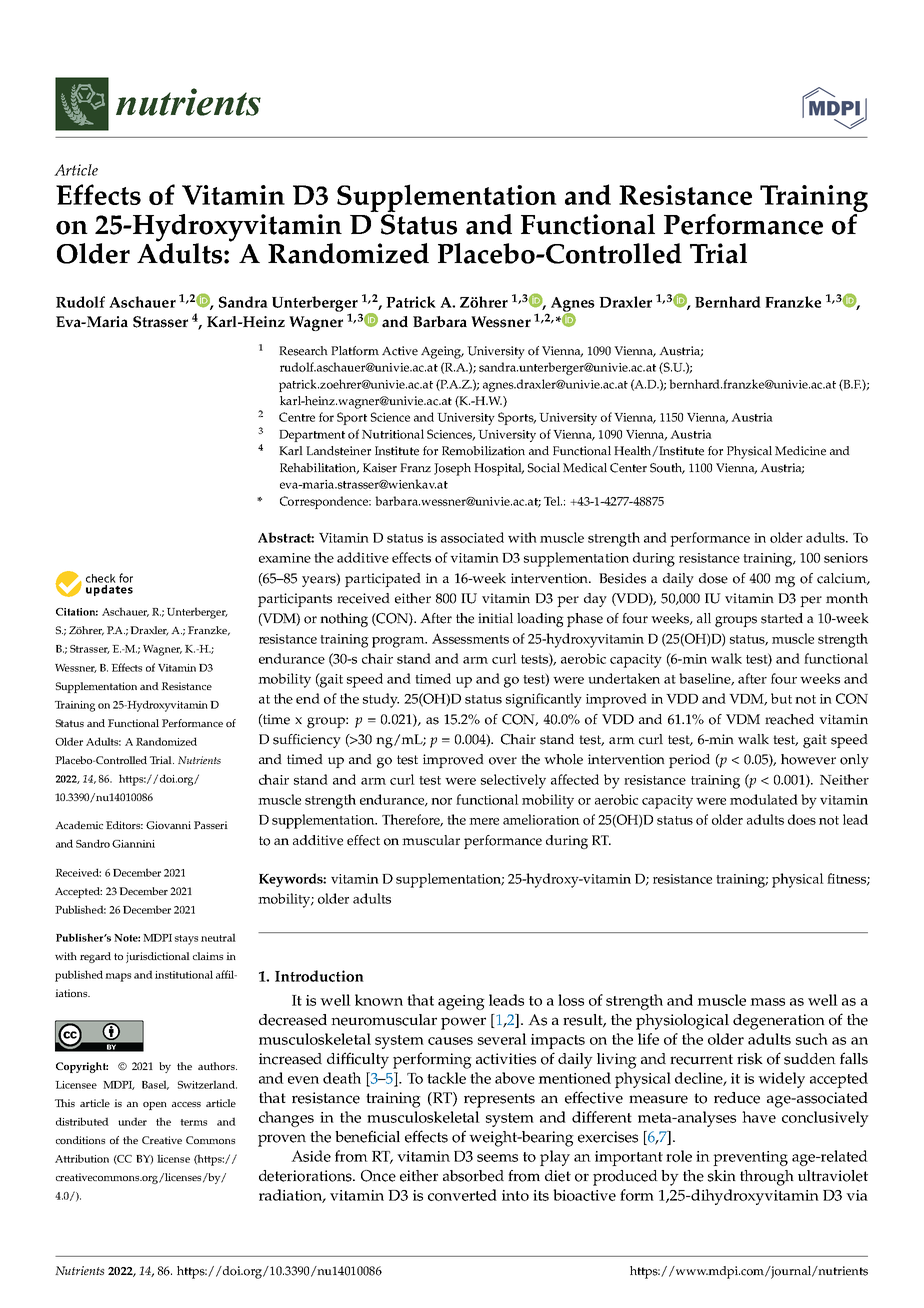  What do you see at coordinates (800, 451) in the page?
I see `Medicine` at bounding box center [800, 451].
